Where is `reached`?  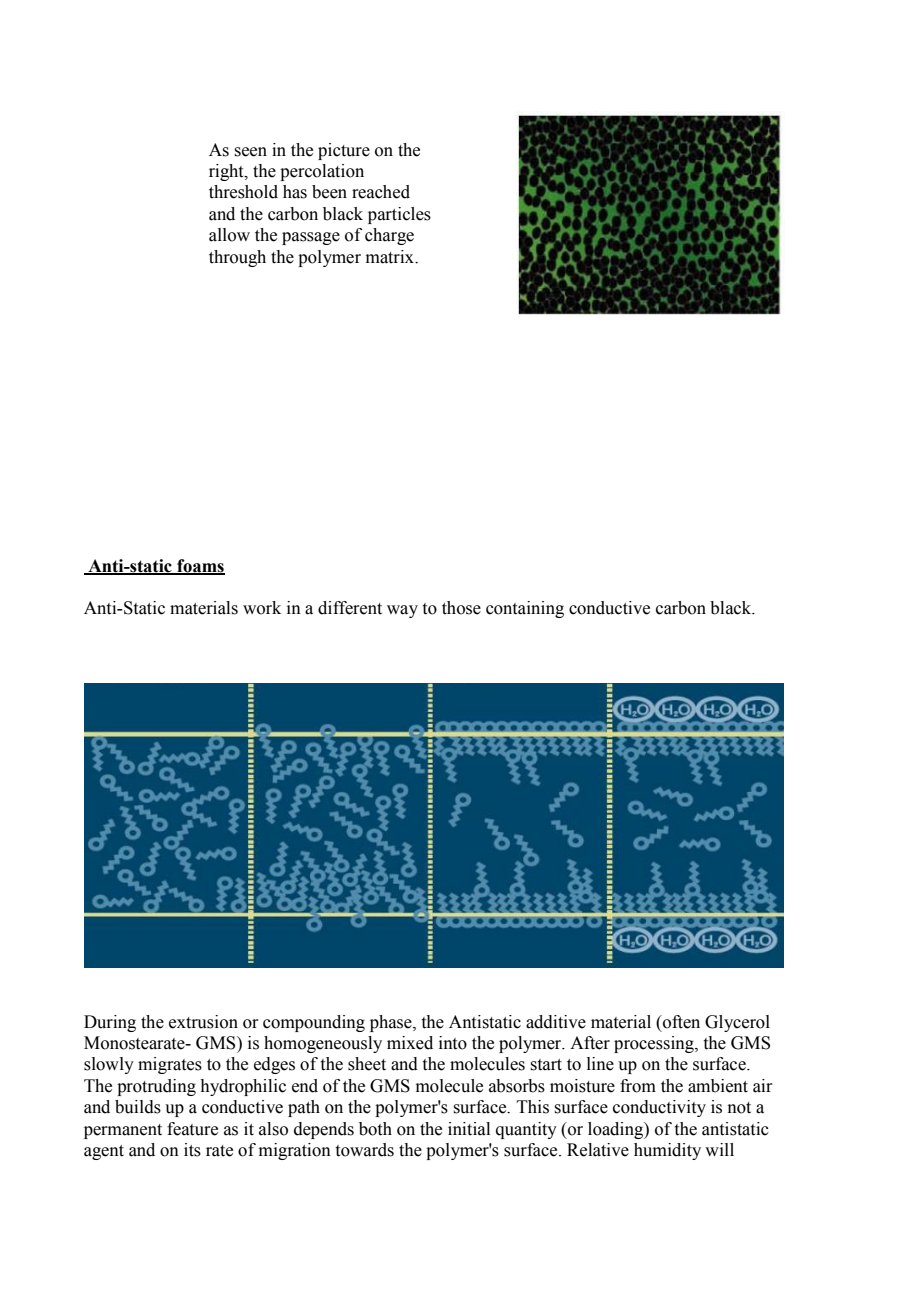
reached is located at coordinates (381, 192).
